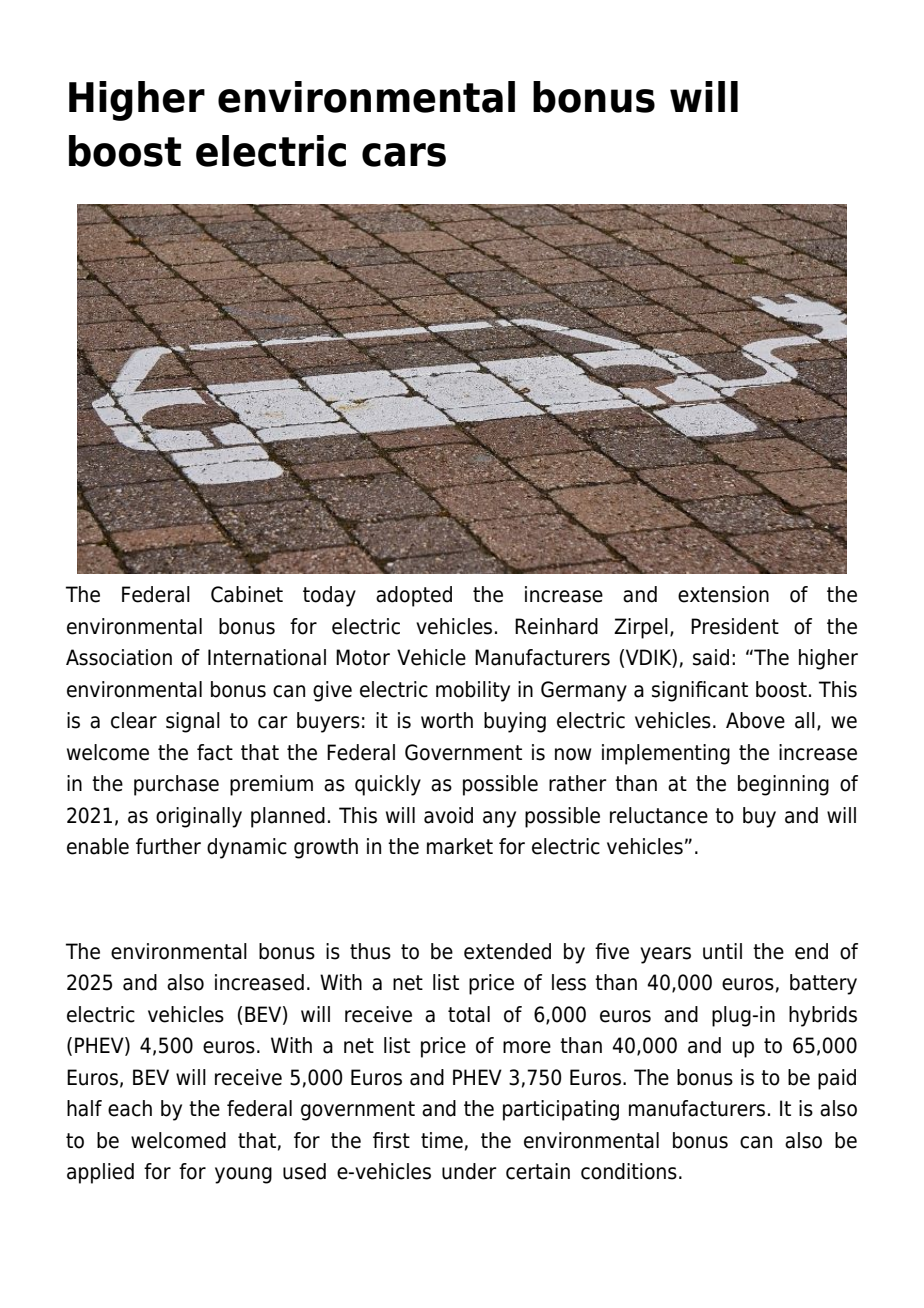 Image resolution: width=924 pixels, height=1308 pixels. Describe the element at coordinates (711, 657) in the screenshot. I see `said` at that location.
